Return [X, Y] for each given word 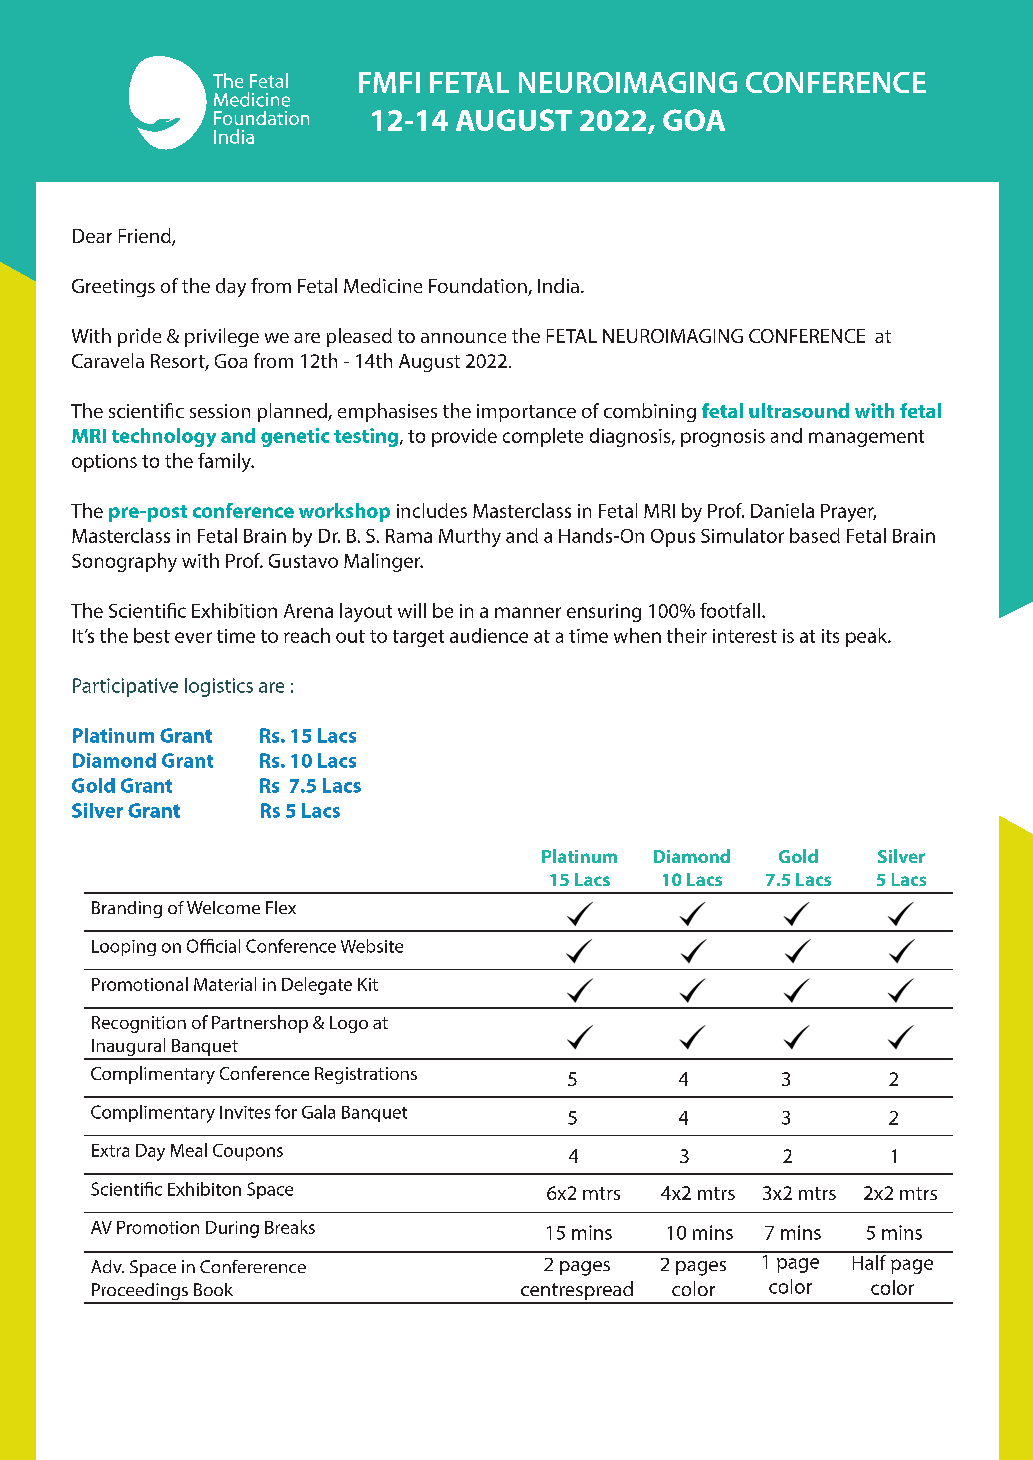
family [225, 462]
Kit [368, 984]
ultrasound [799, 410]
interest [745, 636]
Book [213, 1289]
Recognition [139, 1024]
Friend [146, 237]
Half [869, 1261]
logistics [219, 687]
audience [489, 635]
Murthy [470, 537]
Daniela [782, 510]
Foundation [479, 287]
